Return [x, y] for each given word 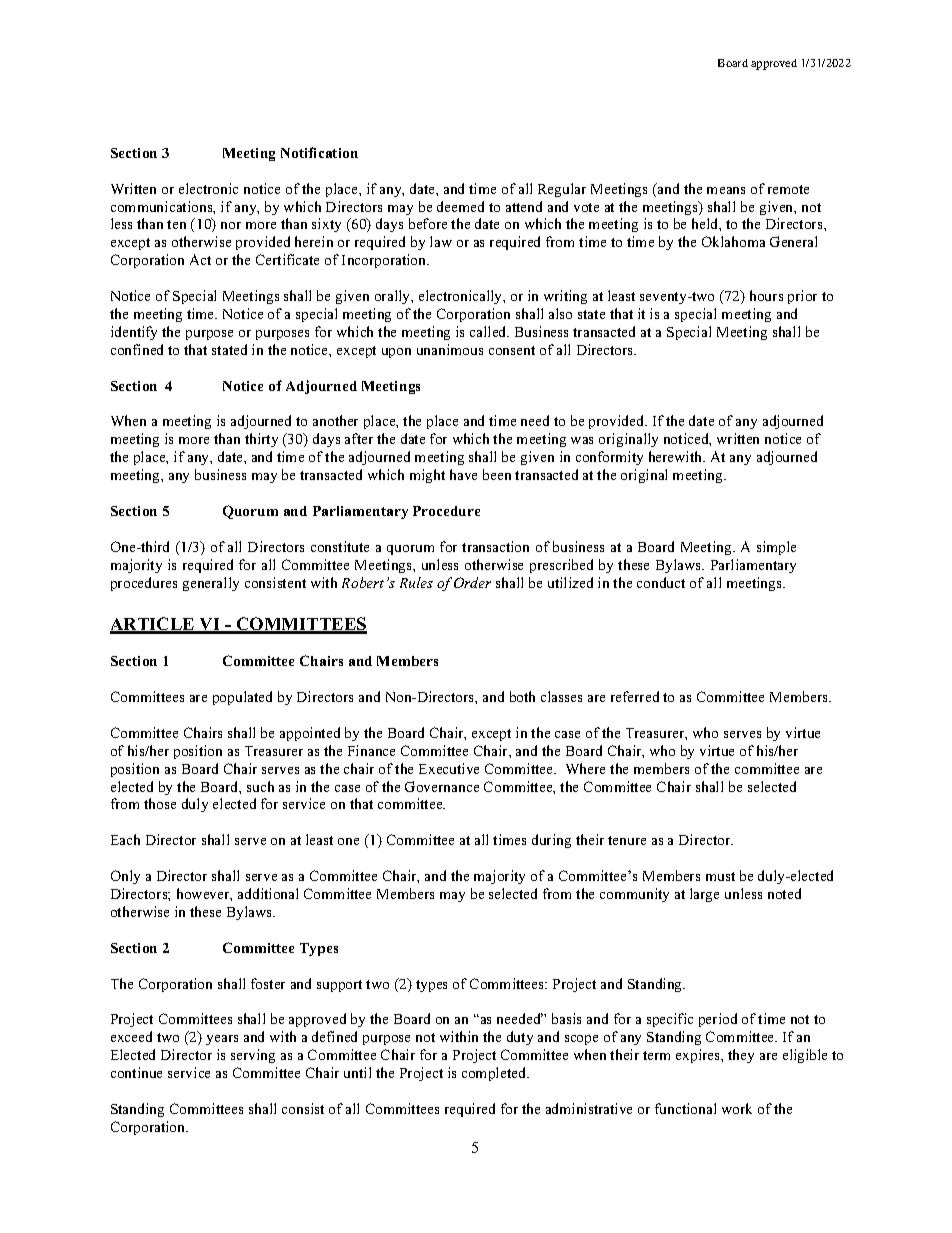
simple [776, 548]
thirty [261, 440]
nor [231, 225]
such [260, 786]
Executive [449, 768]
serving [253, 1056]
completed [495, 1074]
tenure [627, 840]
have [463, 474]
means [726, 190]
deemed [460, 206]
